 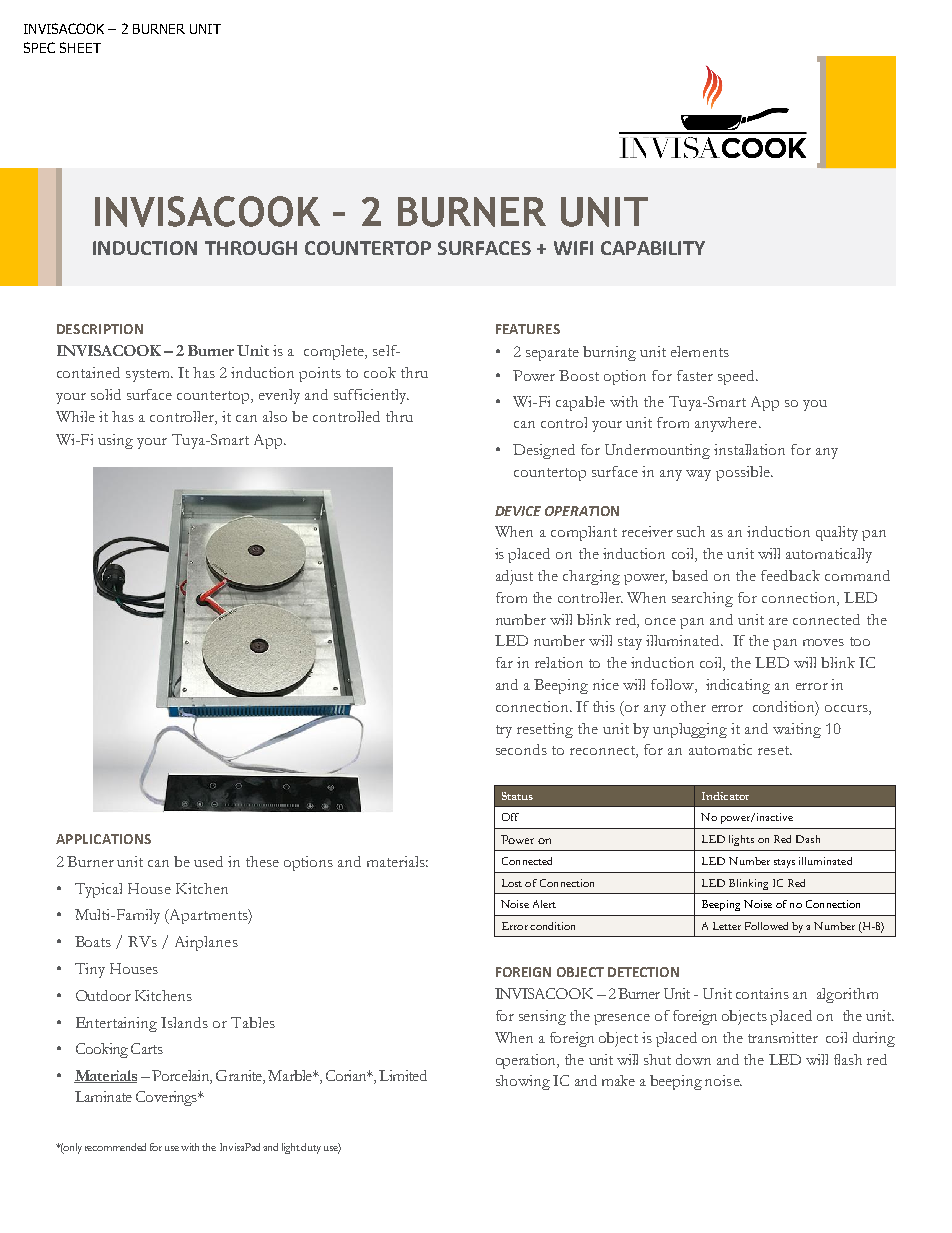 What do you see at coordinates (848, 1059) in the screenshot?
I see `flash` at bounding box center [848, 1059].
